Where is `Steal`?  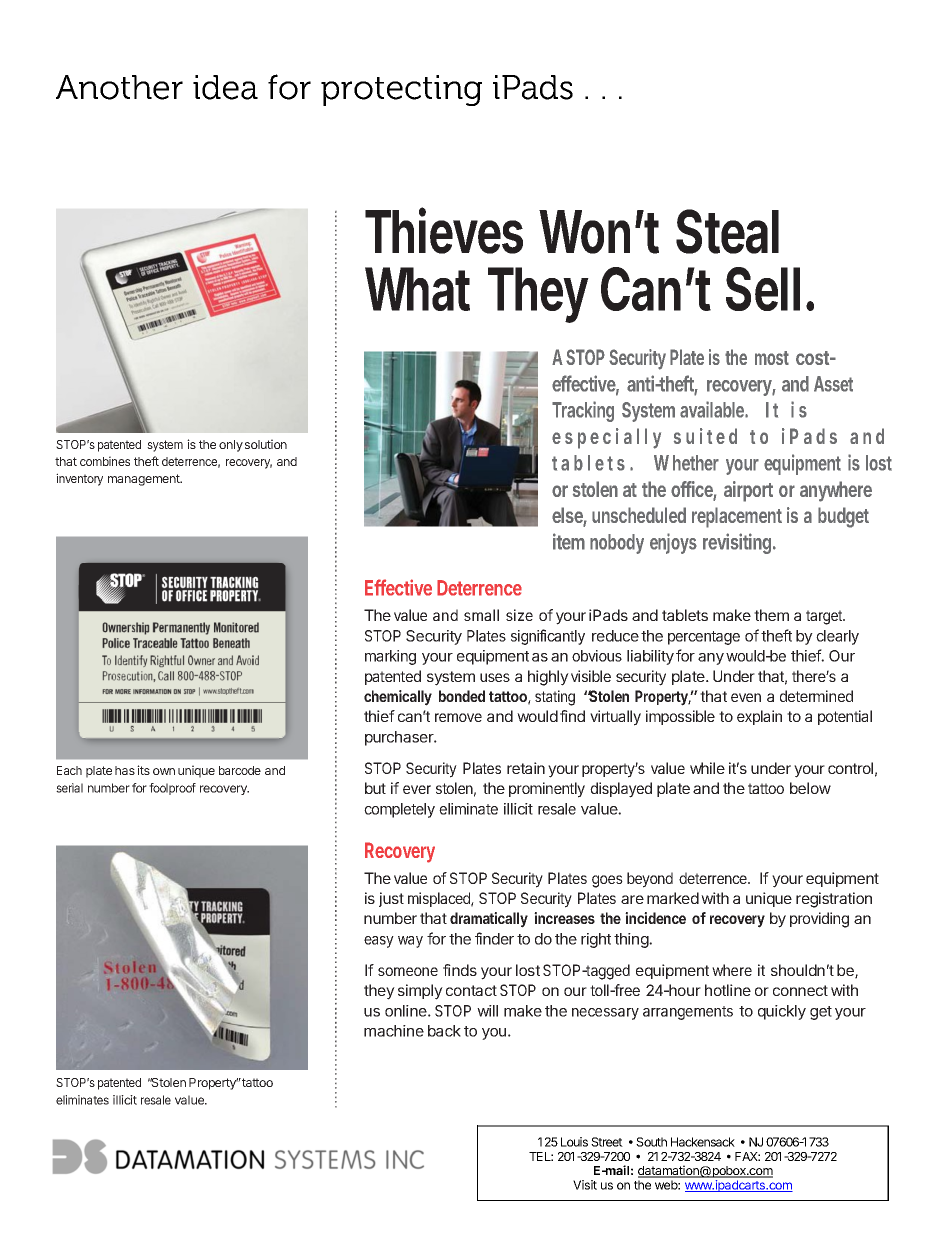 Steal is located at coordinates (727, 231).
